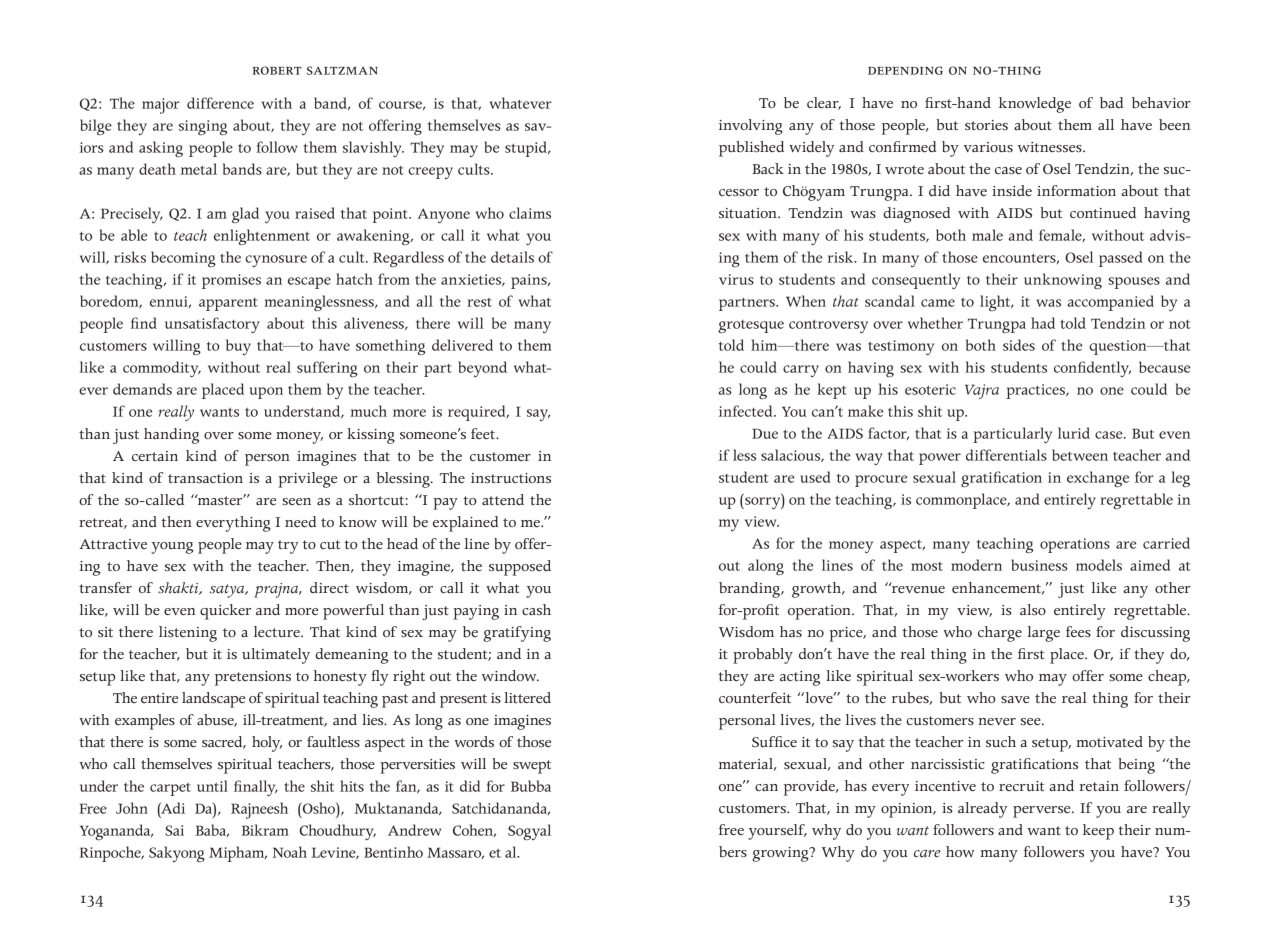 The image size is (1270, 952). What do you see at coordinates (751, 127) in the image?
I see `involving` at bounding box center [751, 127].
